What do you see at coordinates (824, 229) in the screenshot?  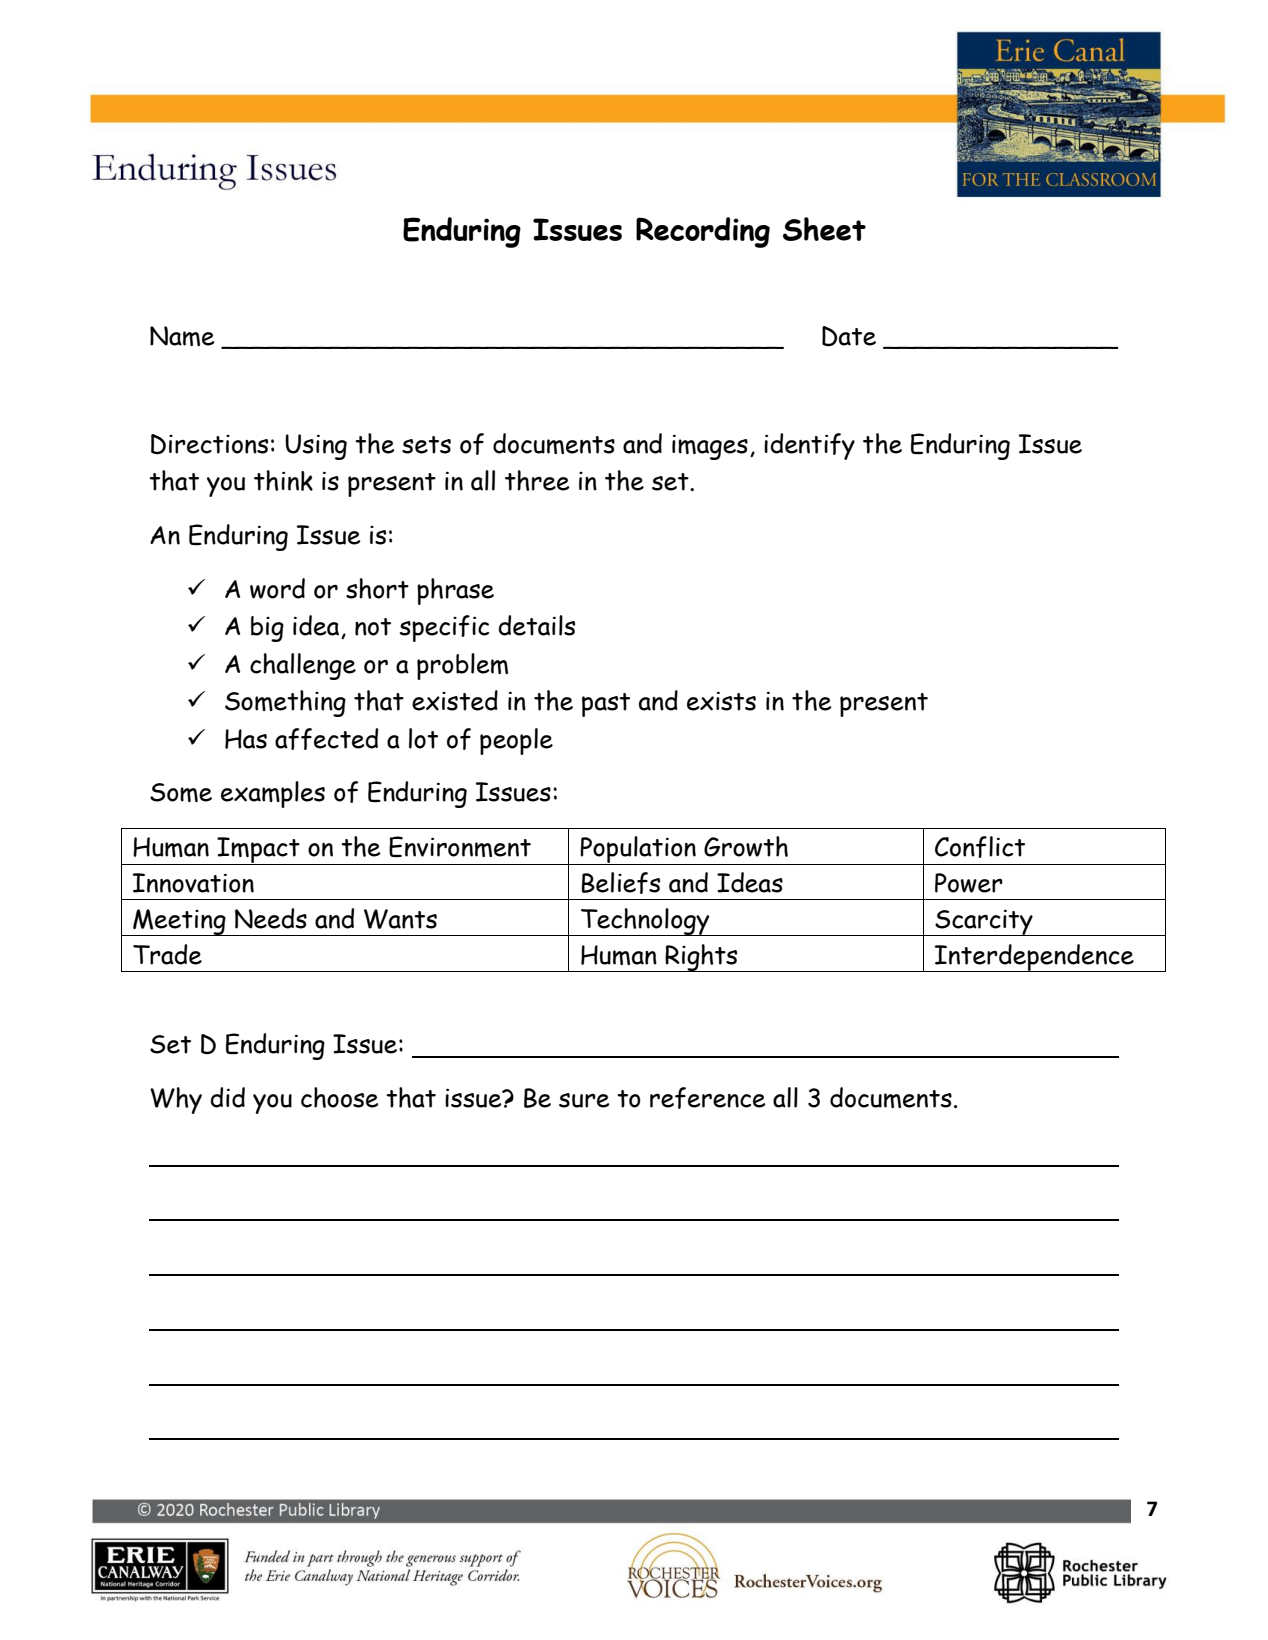 I see `Sheet` at bounding box center [824, 229].
